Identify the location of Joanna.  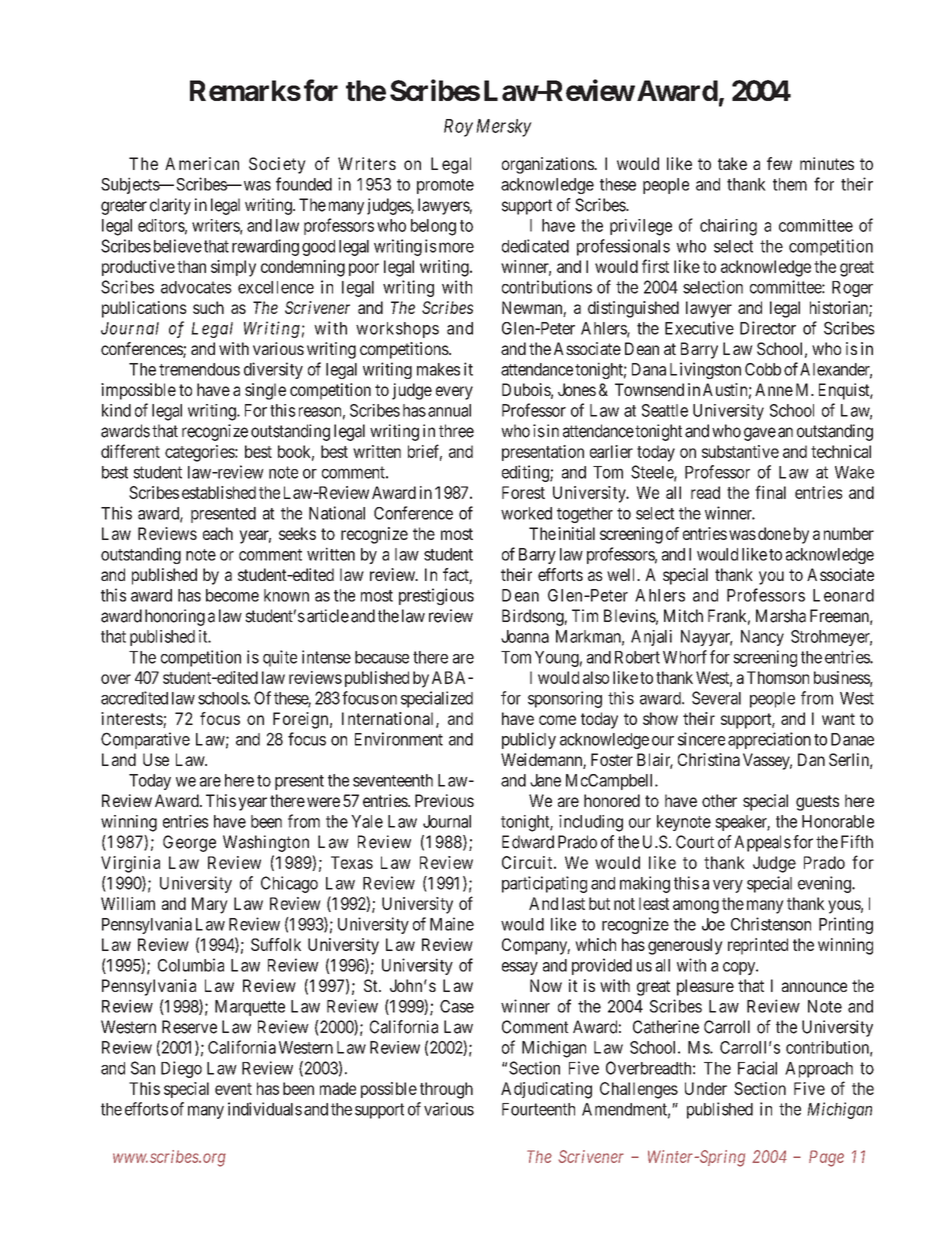
(525, 636).
